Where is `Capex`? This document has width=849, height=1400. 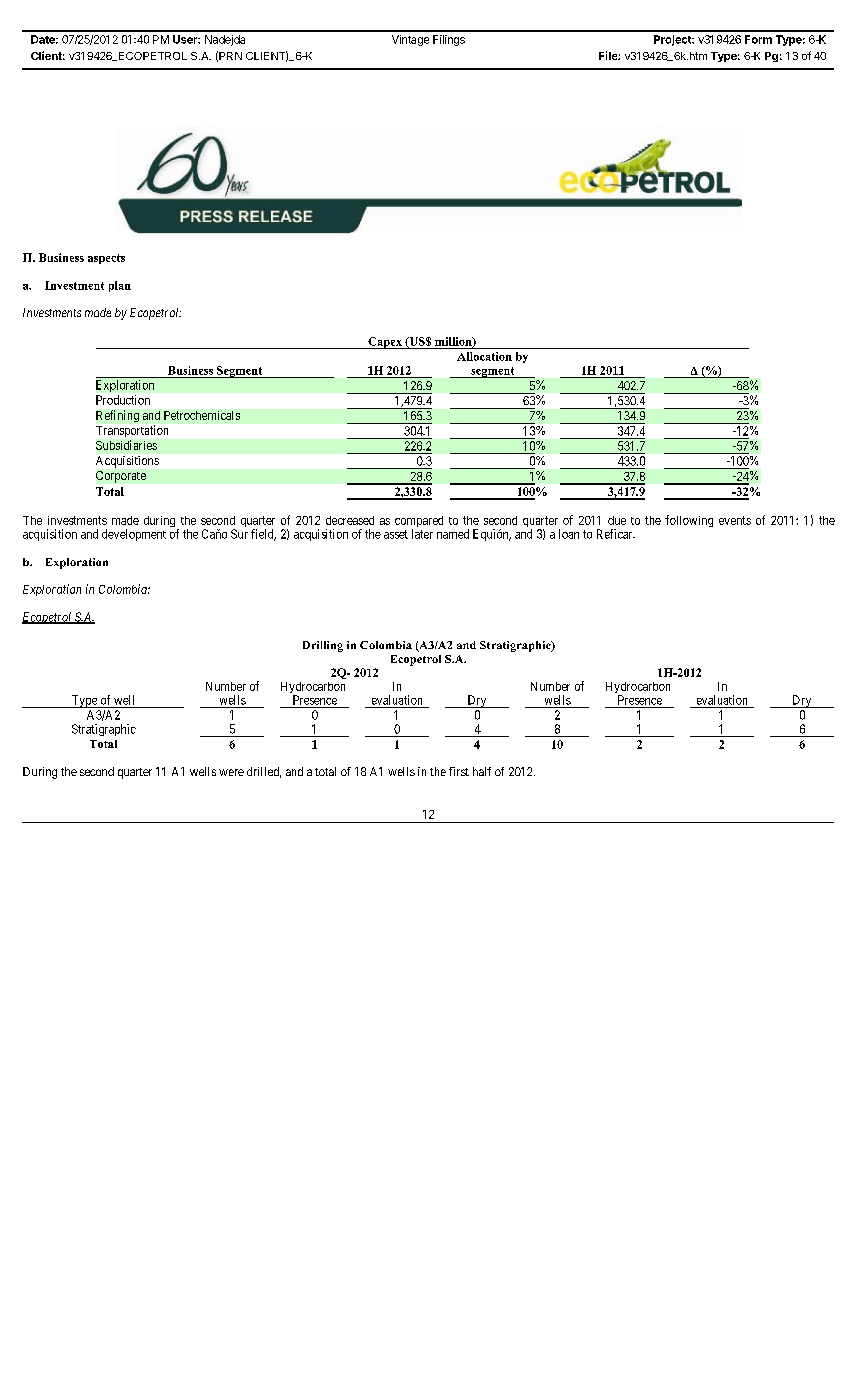 Capex is located at coordinates (385, 343).
